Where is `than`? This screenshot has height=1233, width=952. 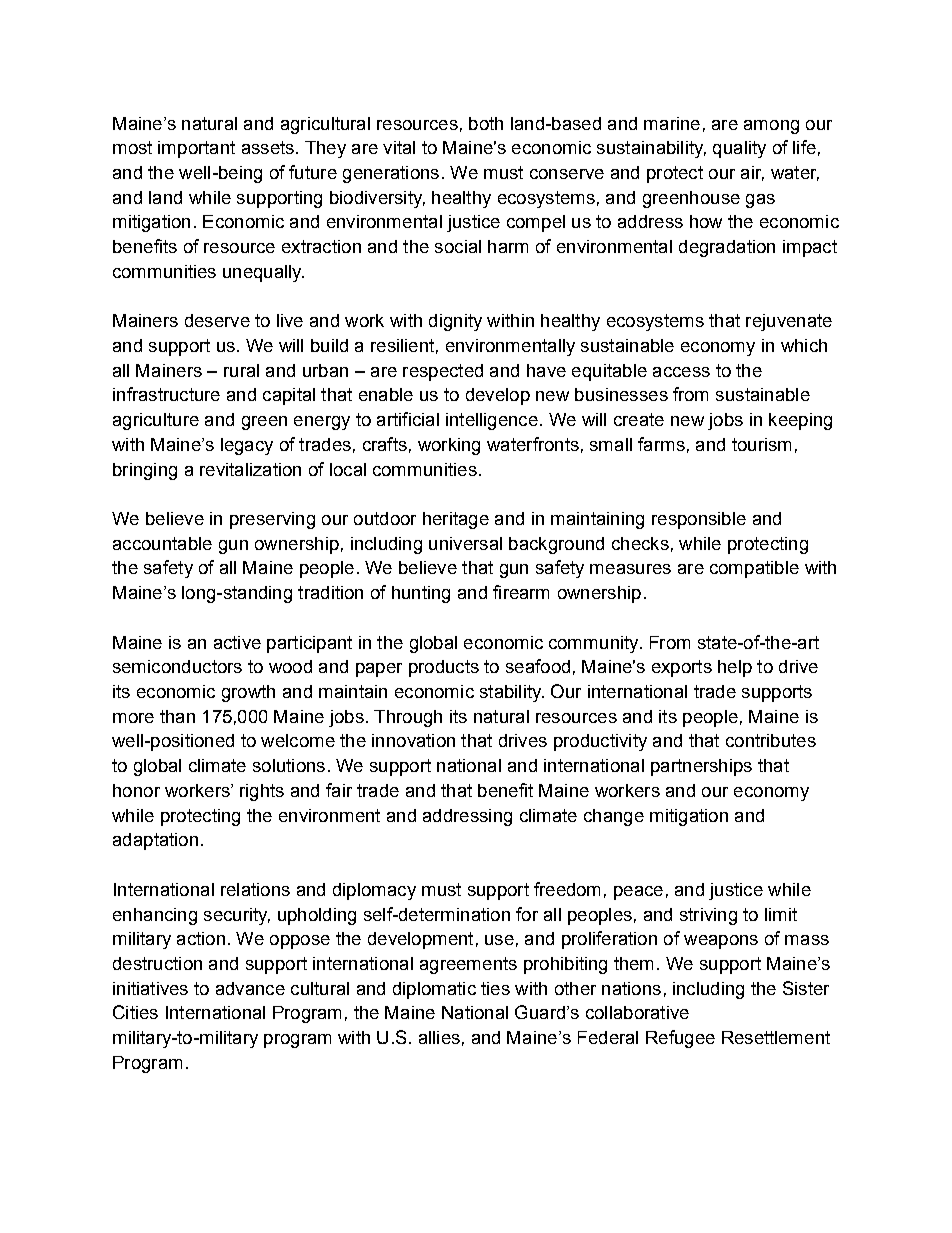 than is located at coordinates (177, 716).
